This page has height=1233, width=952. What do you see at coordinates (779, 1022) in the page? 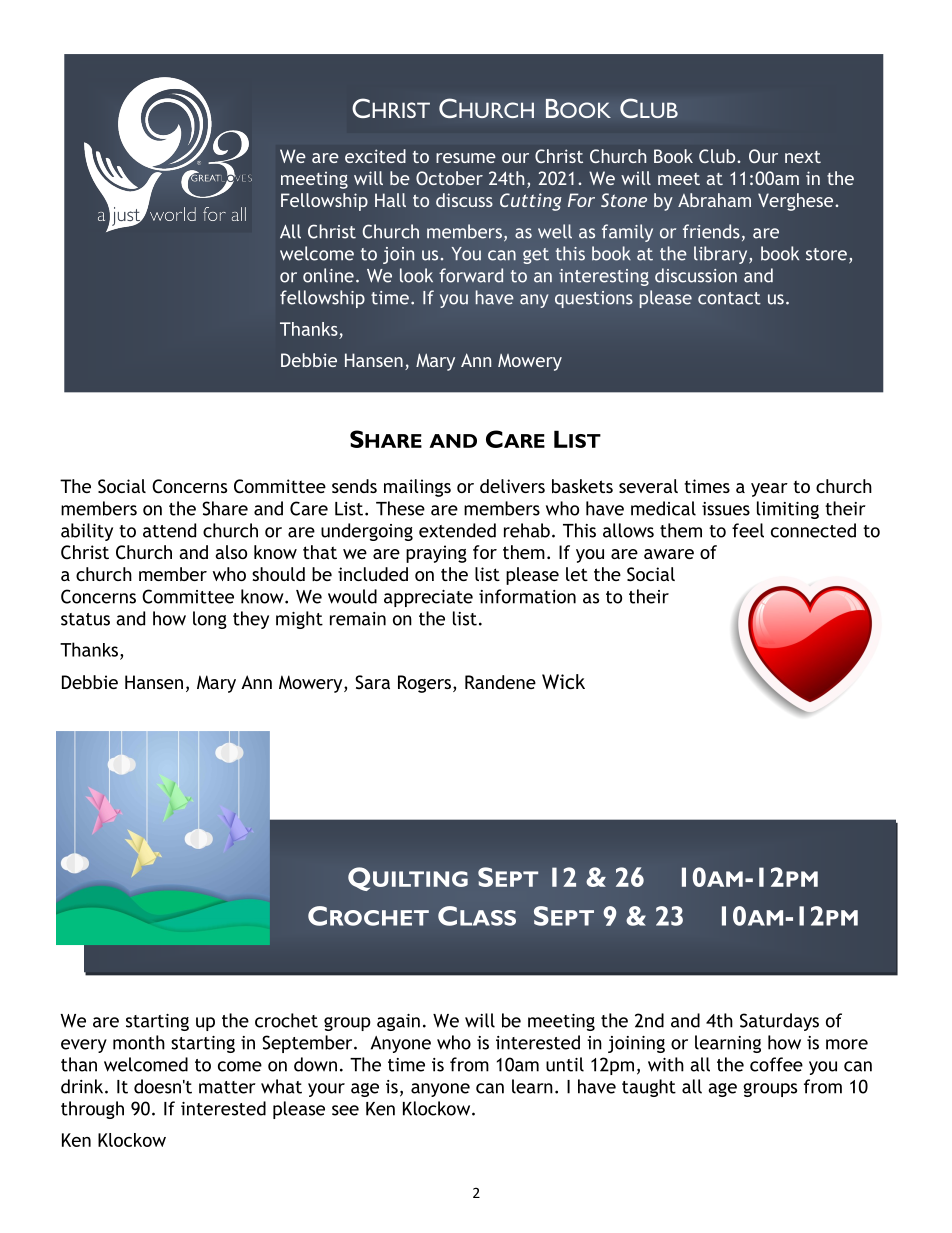
I see `Saturdays` at bounding box center [779, 1022].
